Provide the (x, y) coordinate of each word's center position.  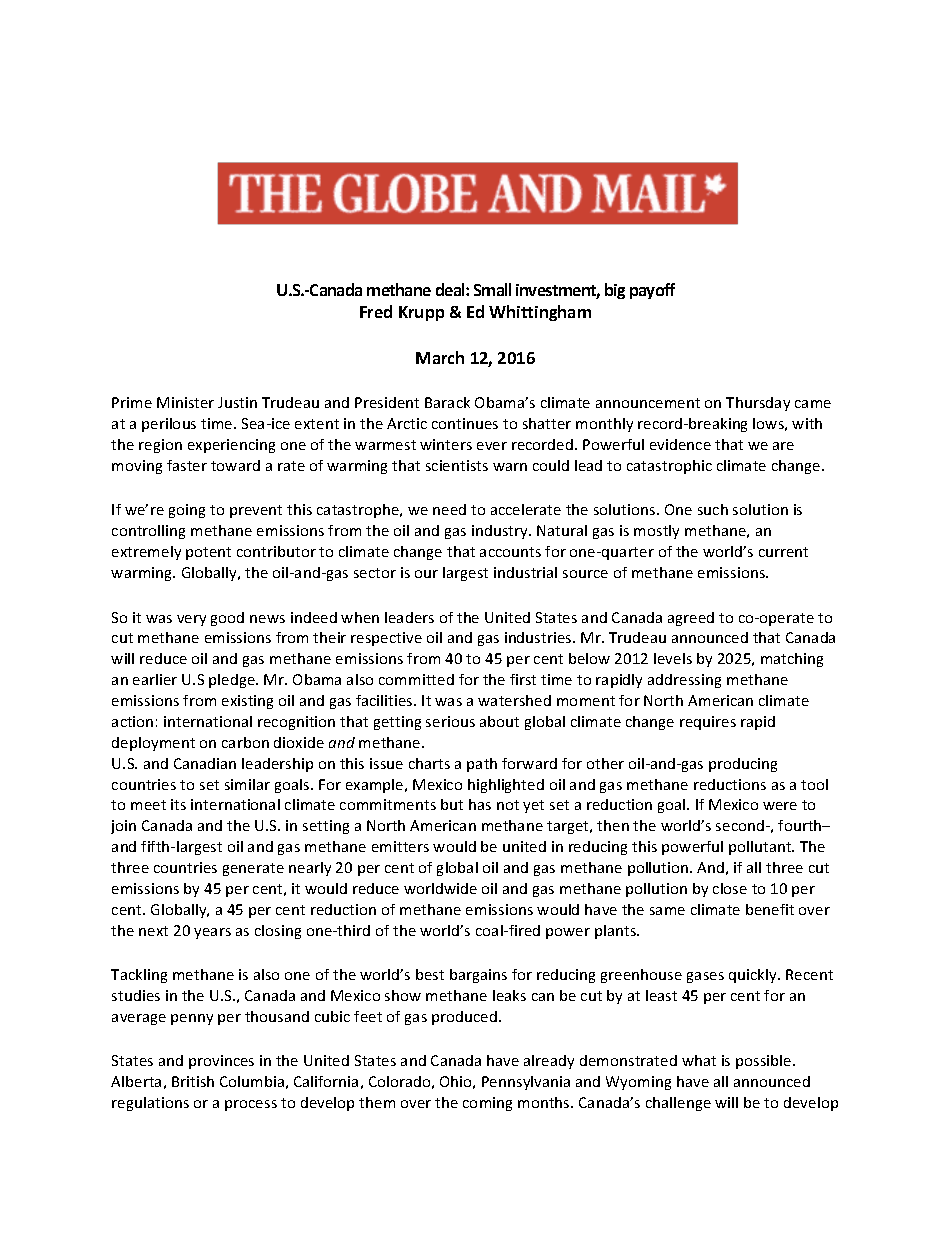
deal (451, 289)
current (783, 552)
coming (487, 1104)
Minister (185, 402)
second (740, 825)
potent (208, 553)
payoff (652, 291)
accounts (510, 552)
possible (765, 1062)
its (178, 804)
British (193, 1081)
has (480, 804)
